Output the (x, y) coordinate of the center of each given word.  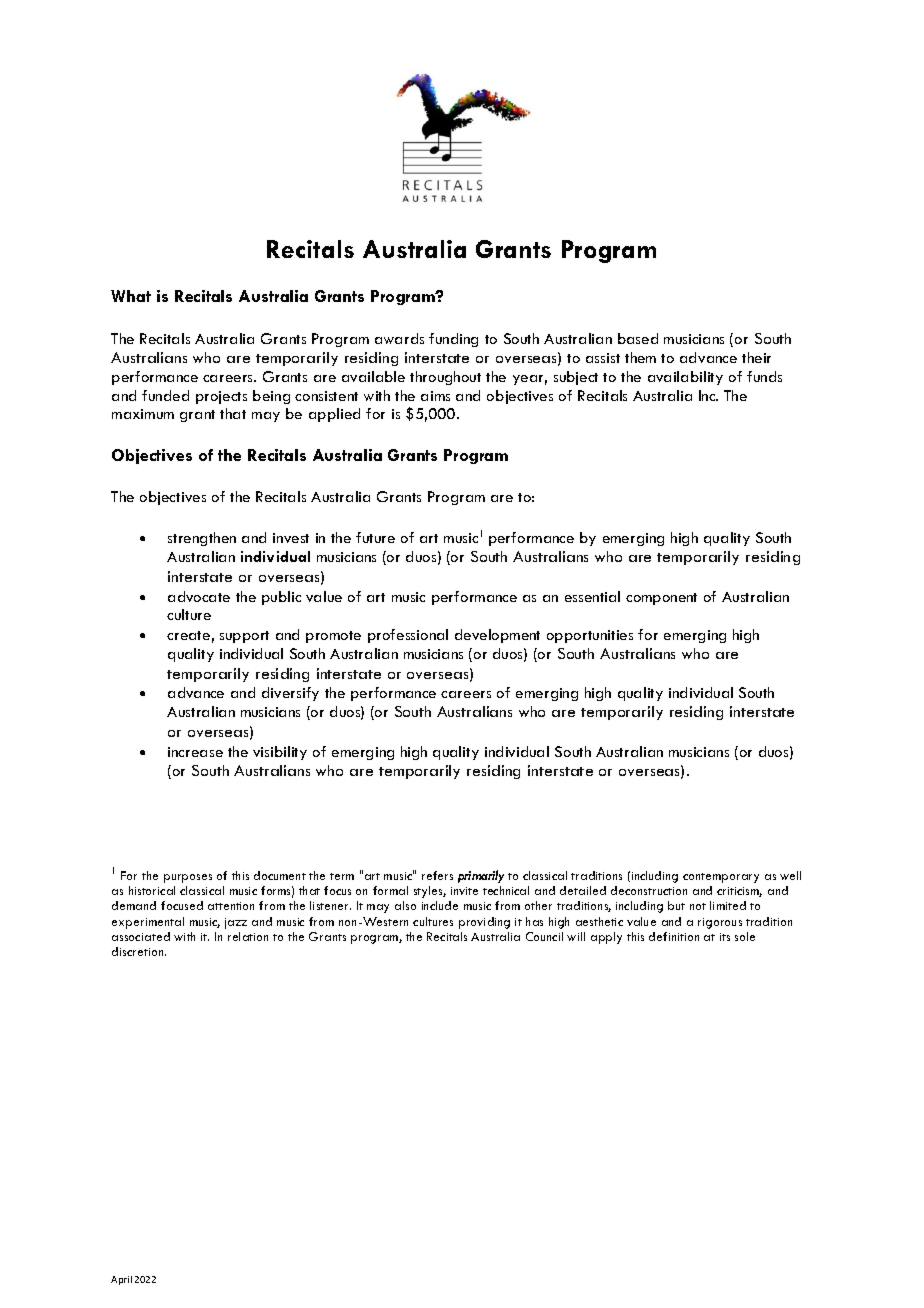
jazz (236, 923)
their (756, 357)
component (661, 599)
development (497, 636)
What (131, 296)
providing (484, 923)
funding (453, 340)
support (244, 637)
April (121, 1280)
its (725, 937)
